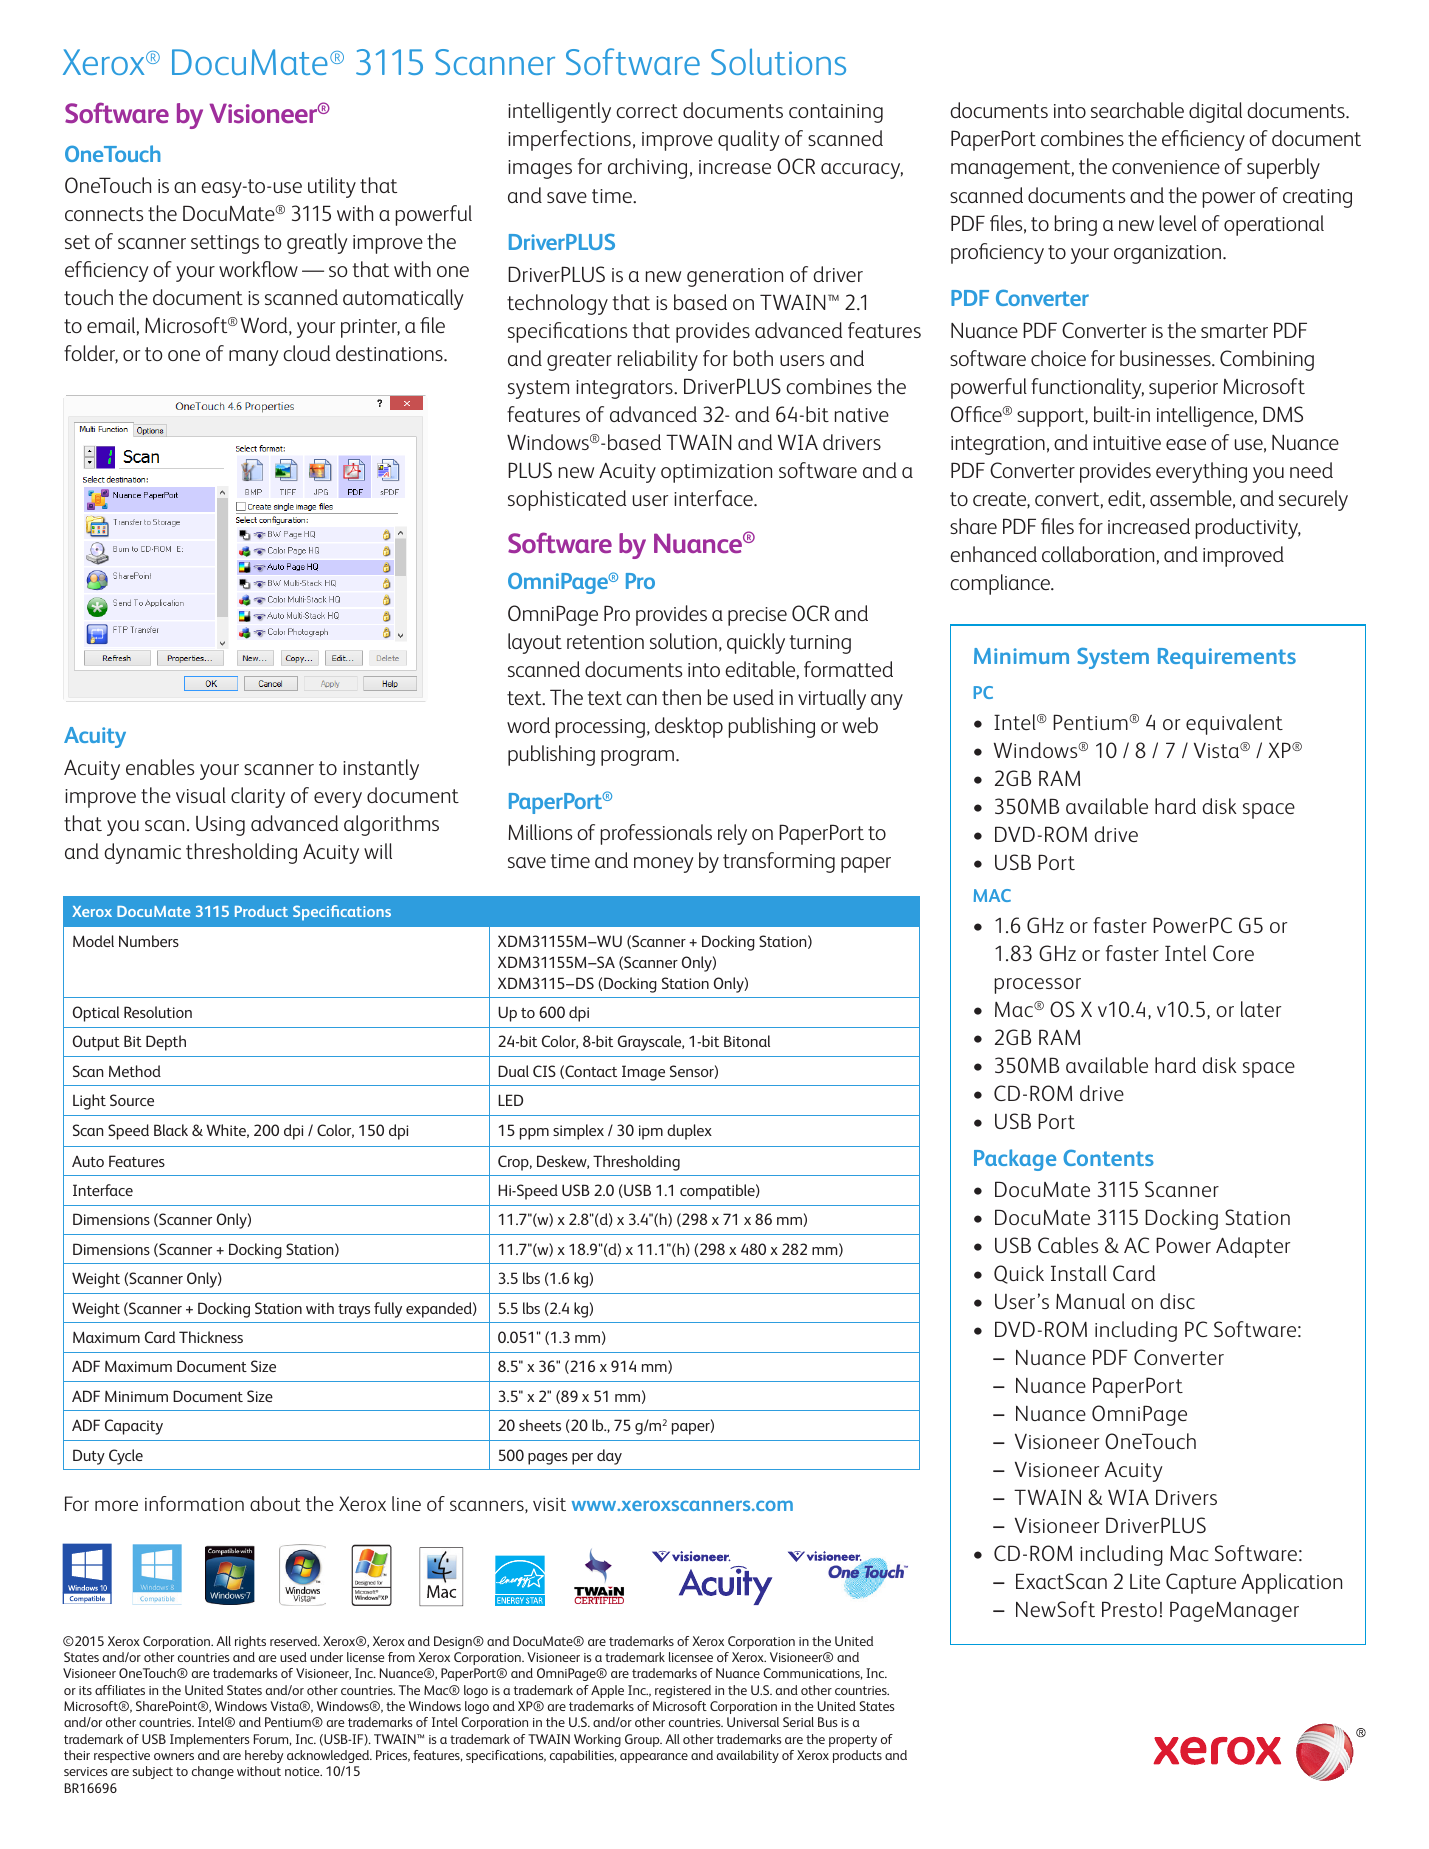 This screenshot has height=1849, width=1429. Describe the element at coordinates (211, 1337) in the screenshot. I see `Thickness` at that location.
